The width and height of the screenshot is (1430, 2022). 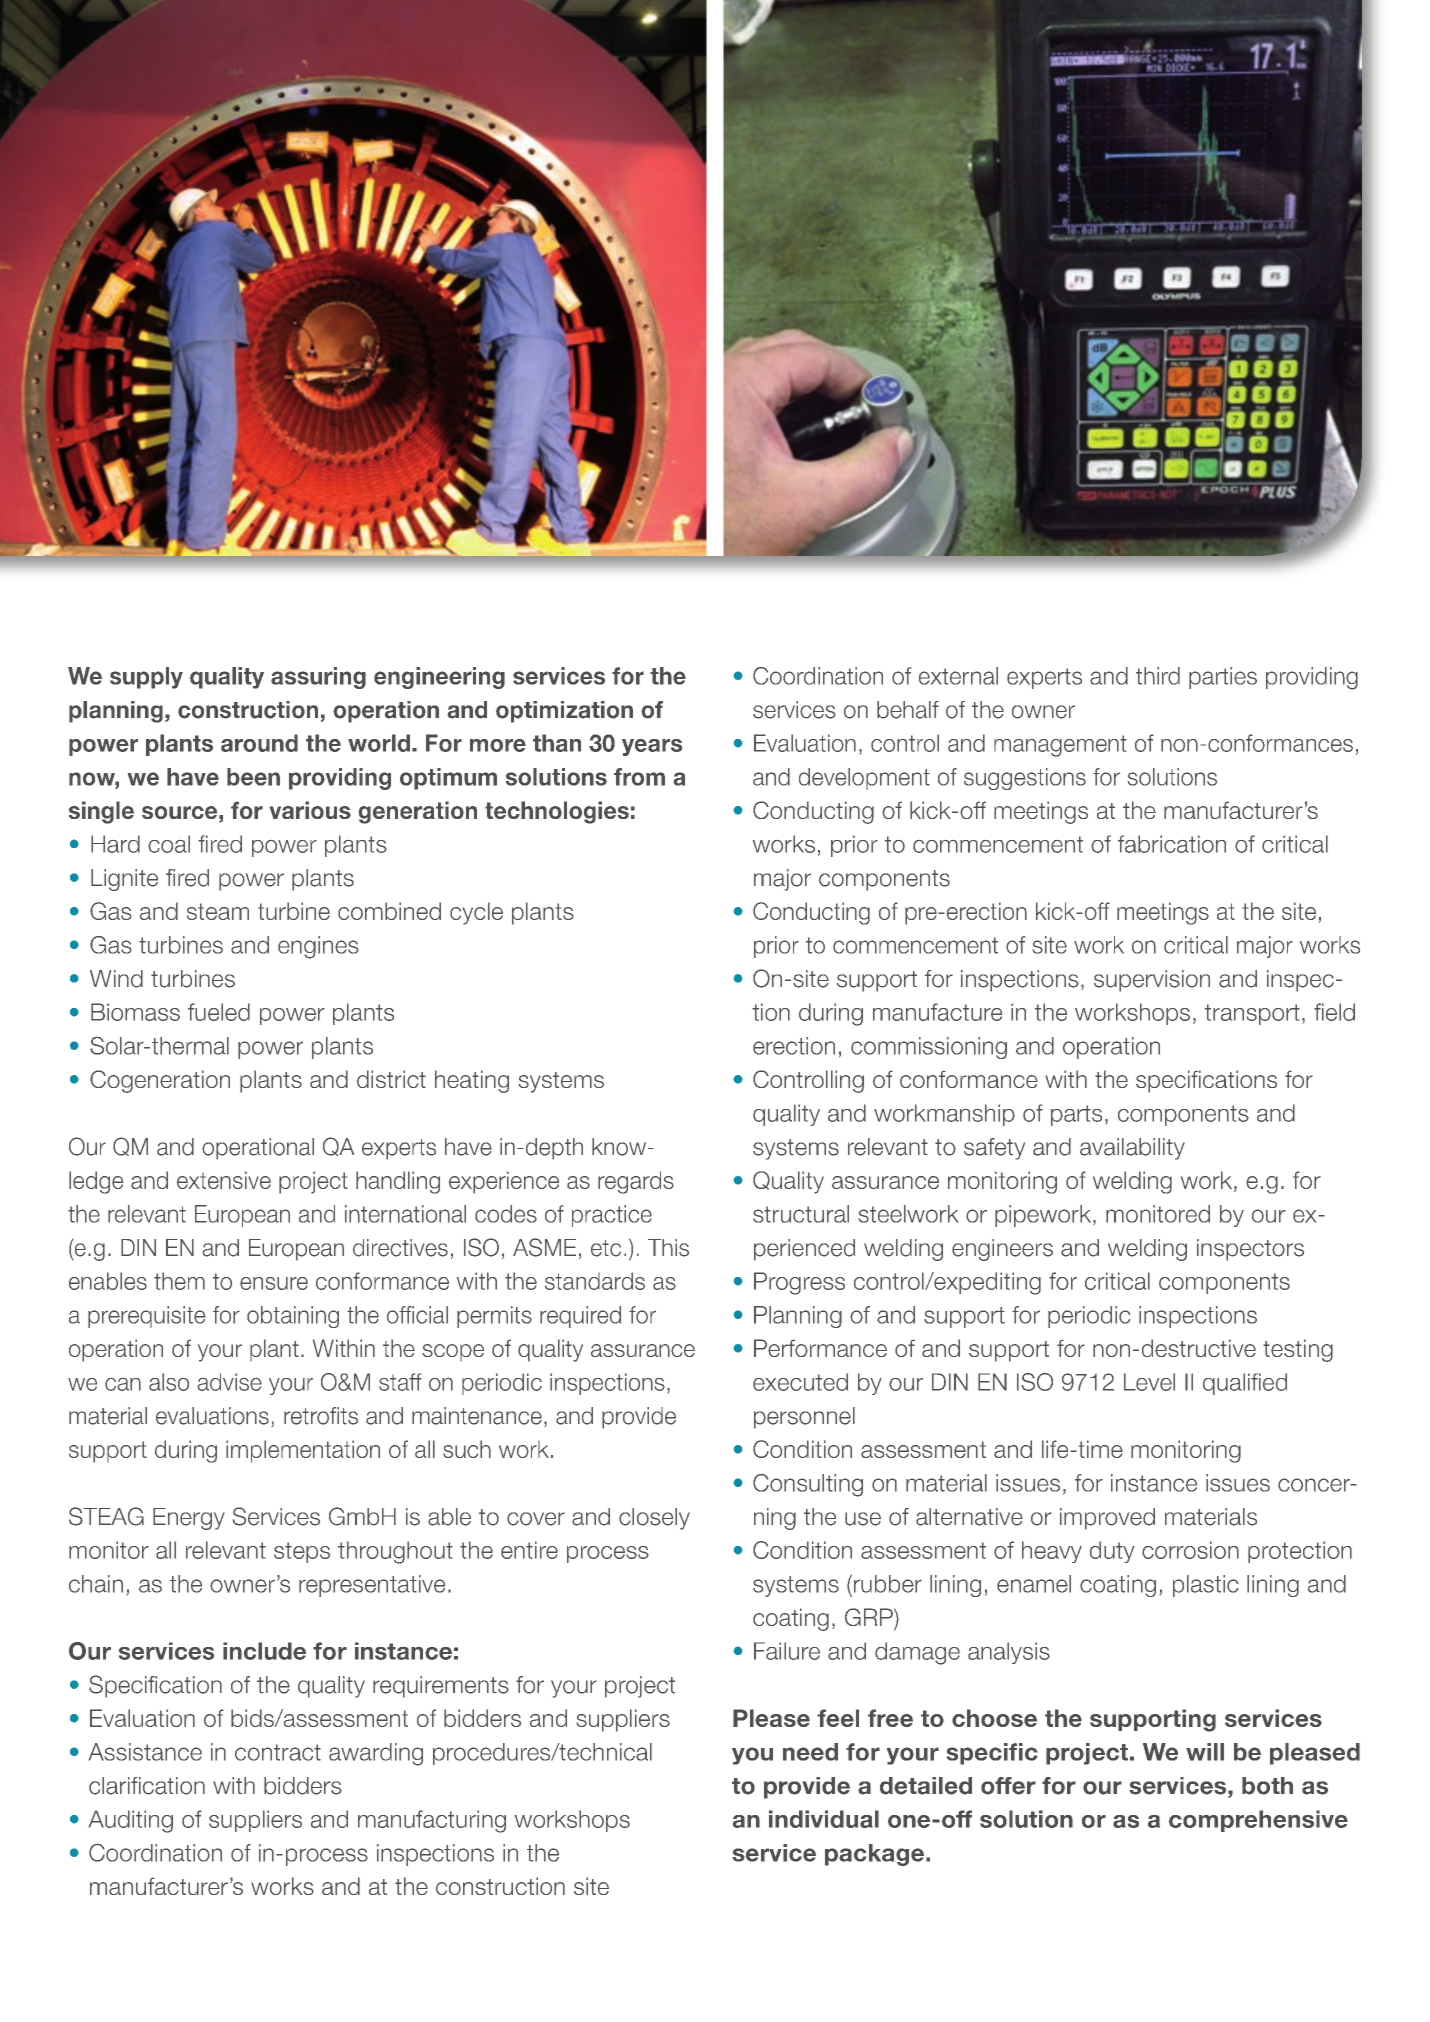 I want to click on fueled, so click(x=219, y=1012).
